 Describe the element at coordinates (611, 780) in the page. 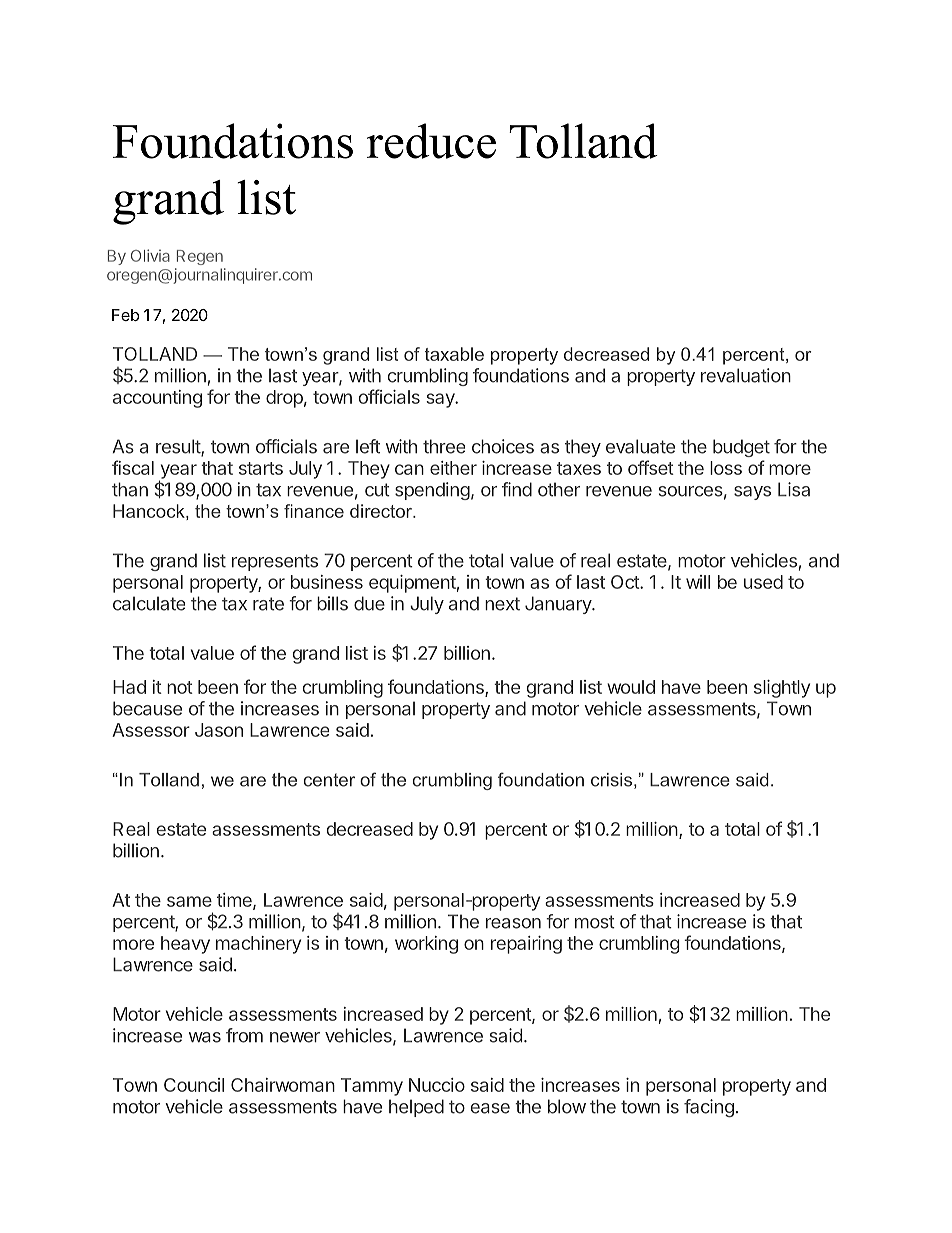

I see `crisis` at that location.
